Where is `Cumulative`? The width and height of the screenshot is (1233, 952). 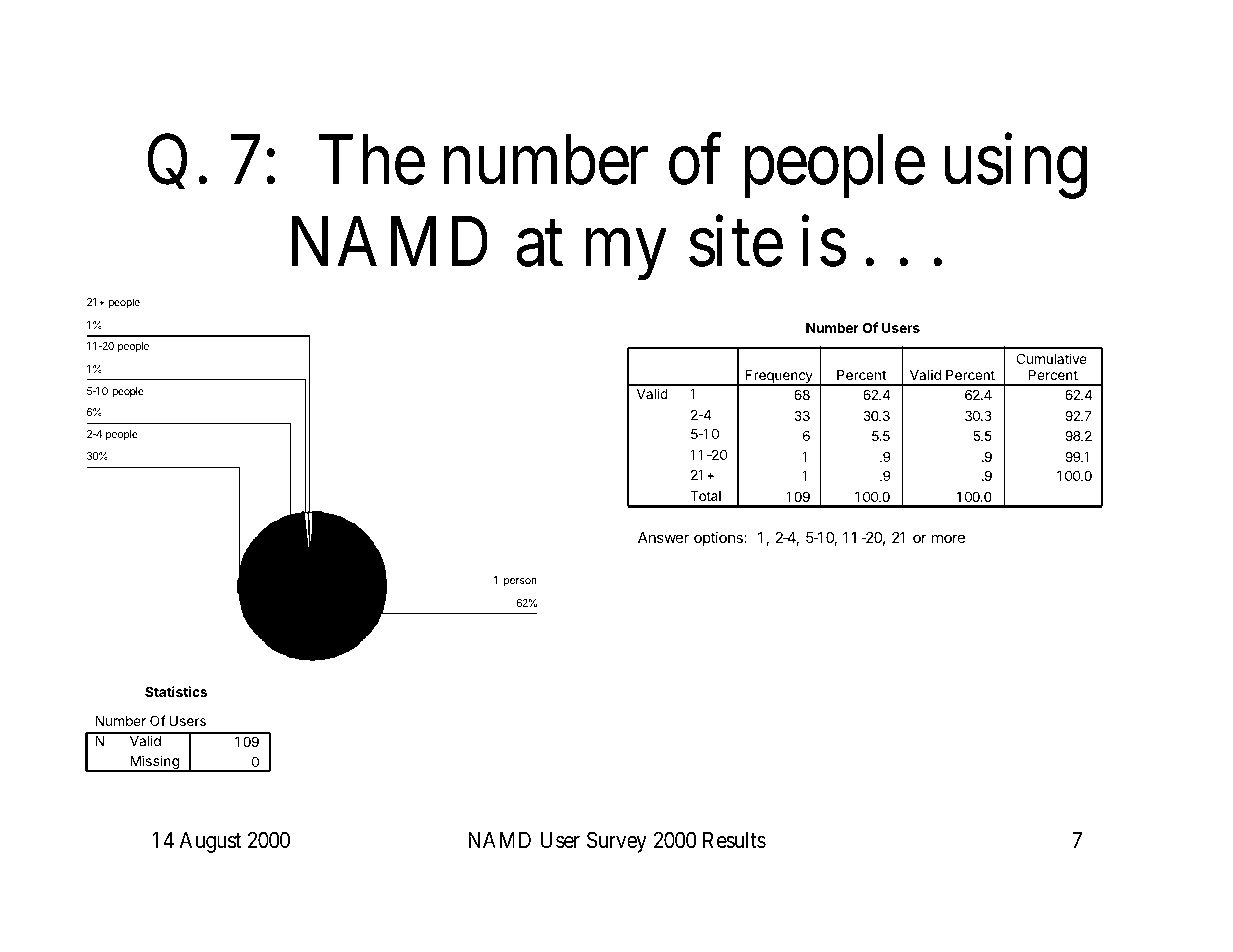 Cumulative is located at coordinates (1051, 358).
